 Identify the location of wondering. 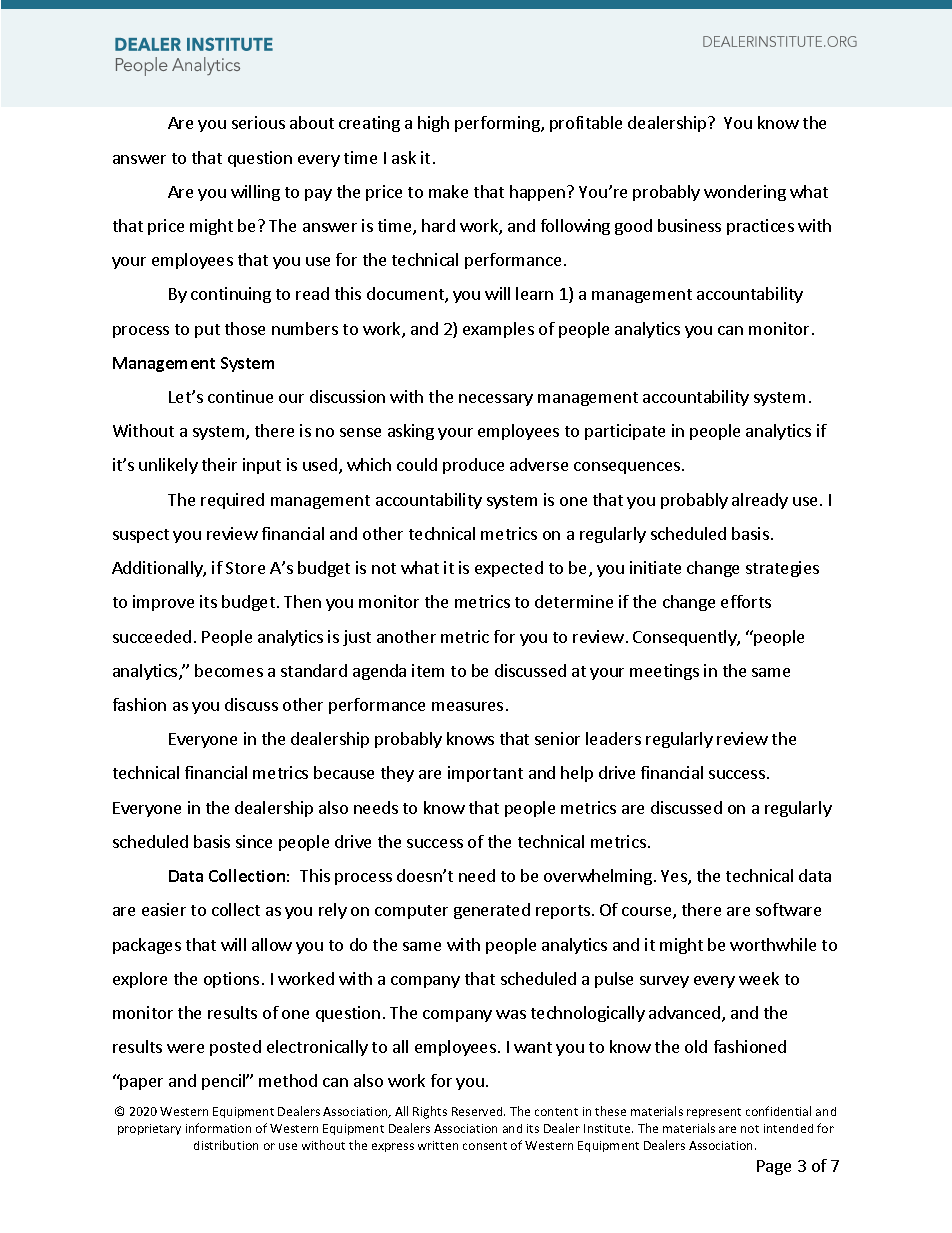
(745, 193).
